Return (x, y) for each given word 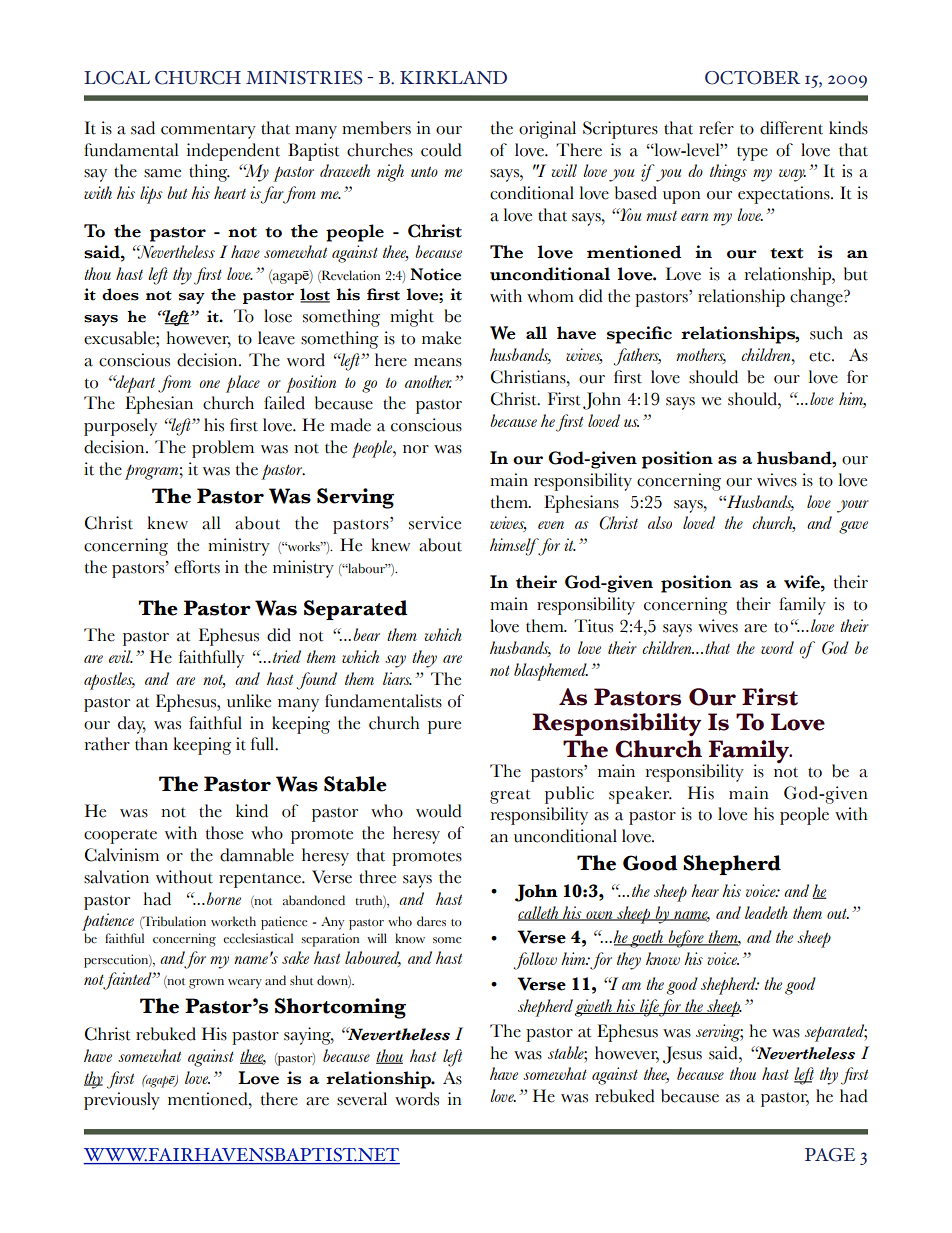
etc (821, 356)
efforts (197, 567)
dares (431, 921)
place (243, 384)
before (686, 939)
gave (853, 527)
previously (122, 1101)
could (441, 150)
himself (515, 547)
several (362, 1099)
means (438, 362)
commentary (208, 131)
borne (224, 898)
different (791, 128)
